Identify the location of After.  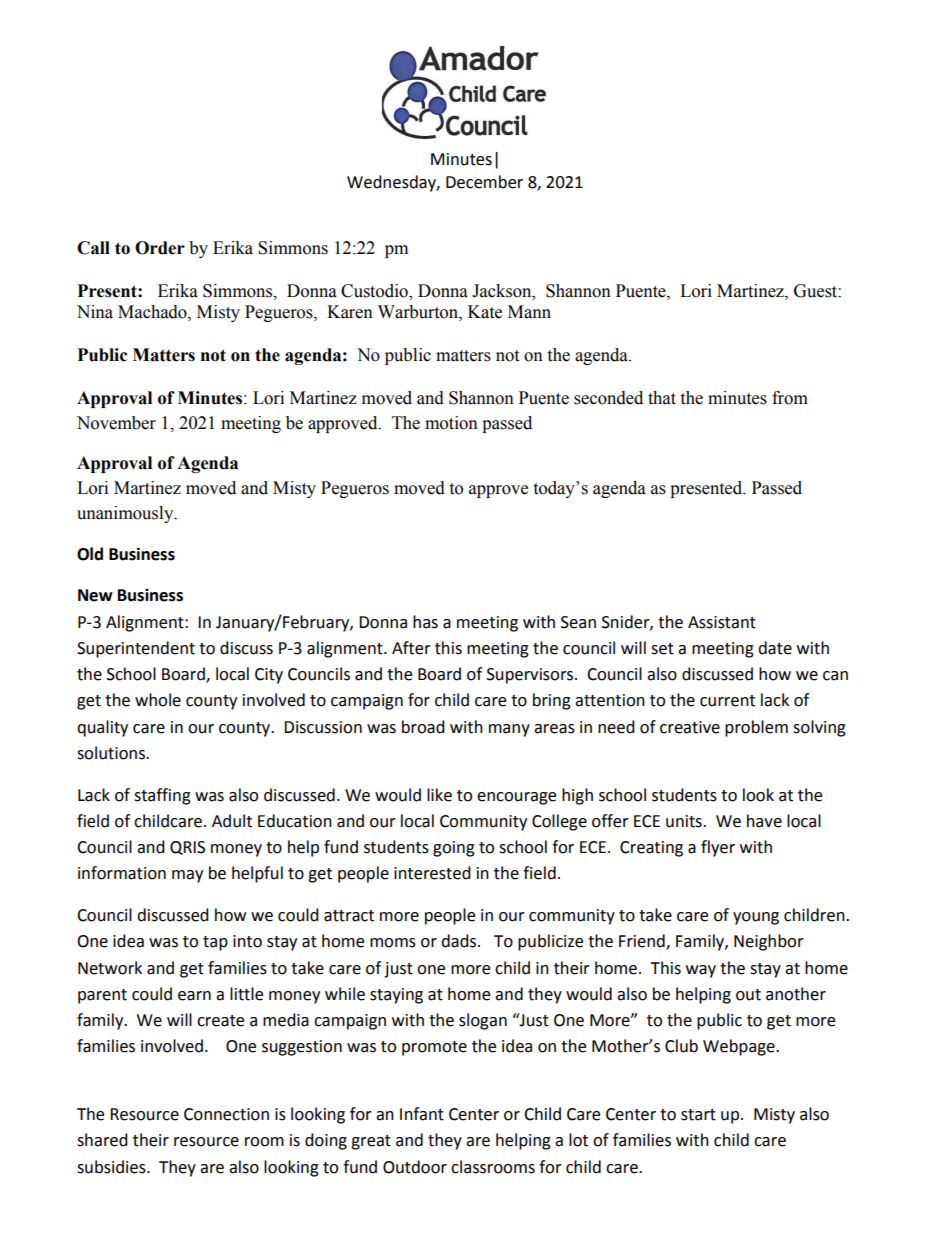
(411, 648).
